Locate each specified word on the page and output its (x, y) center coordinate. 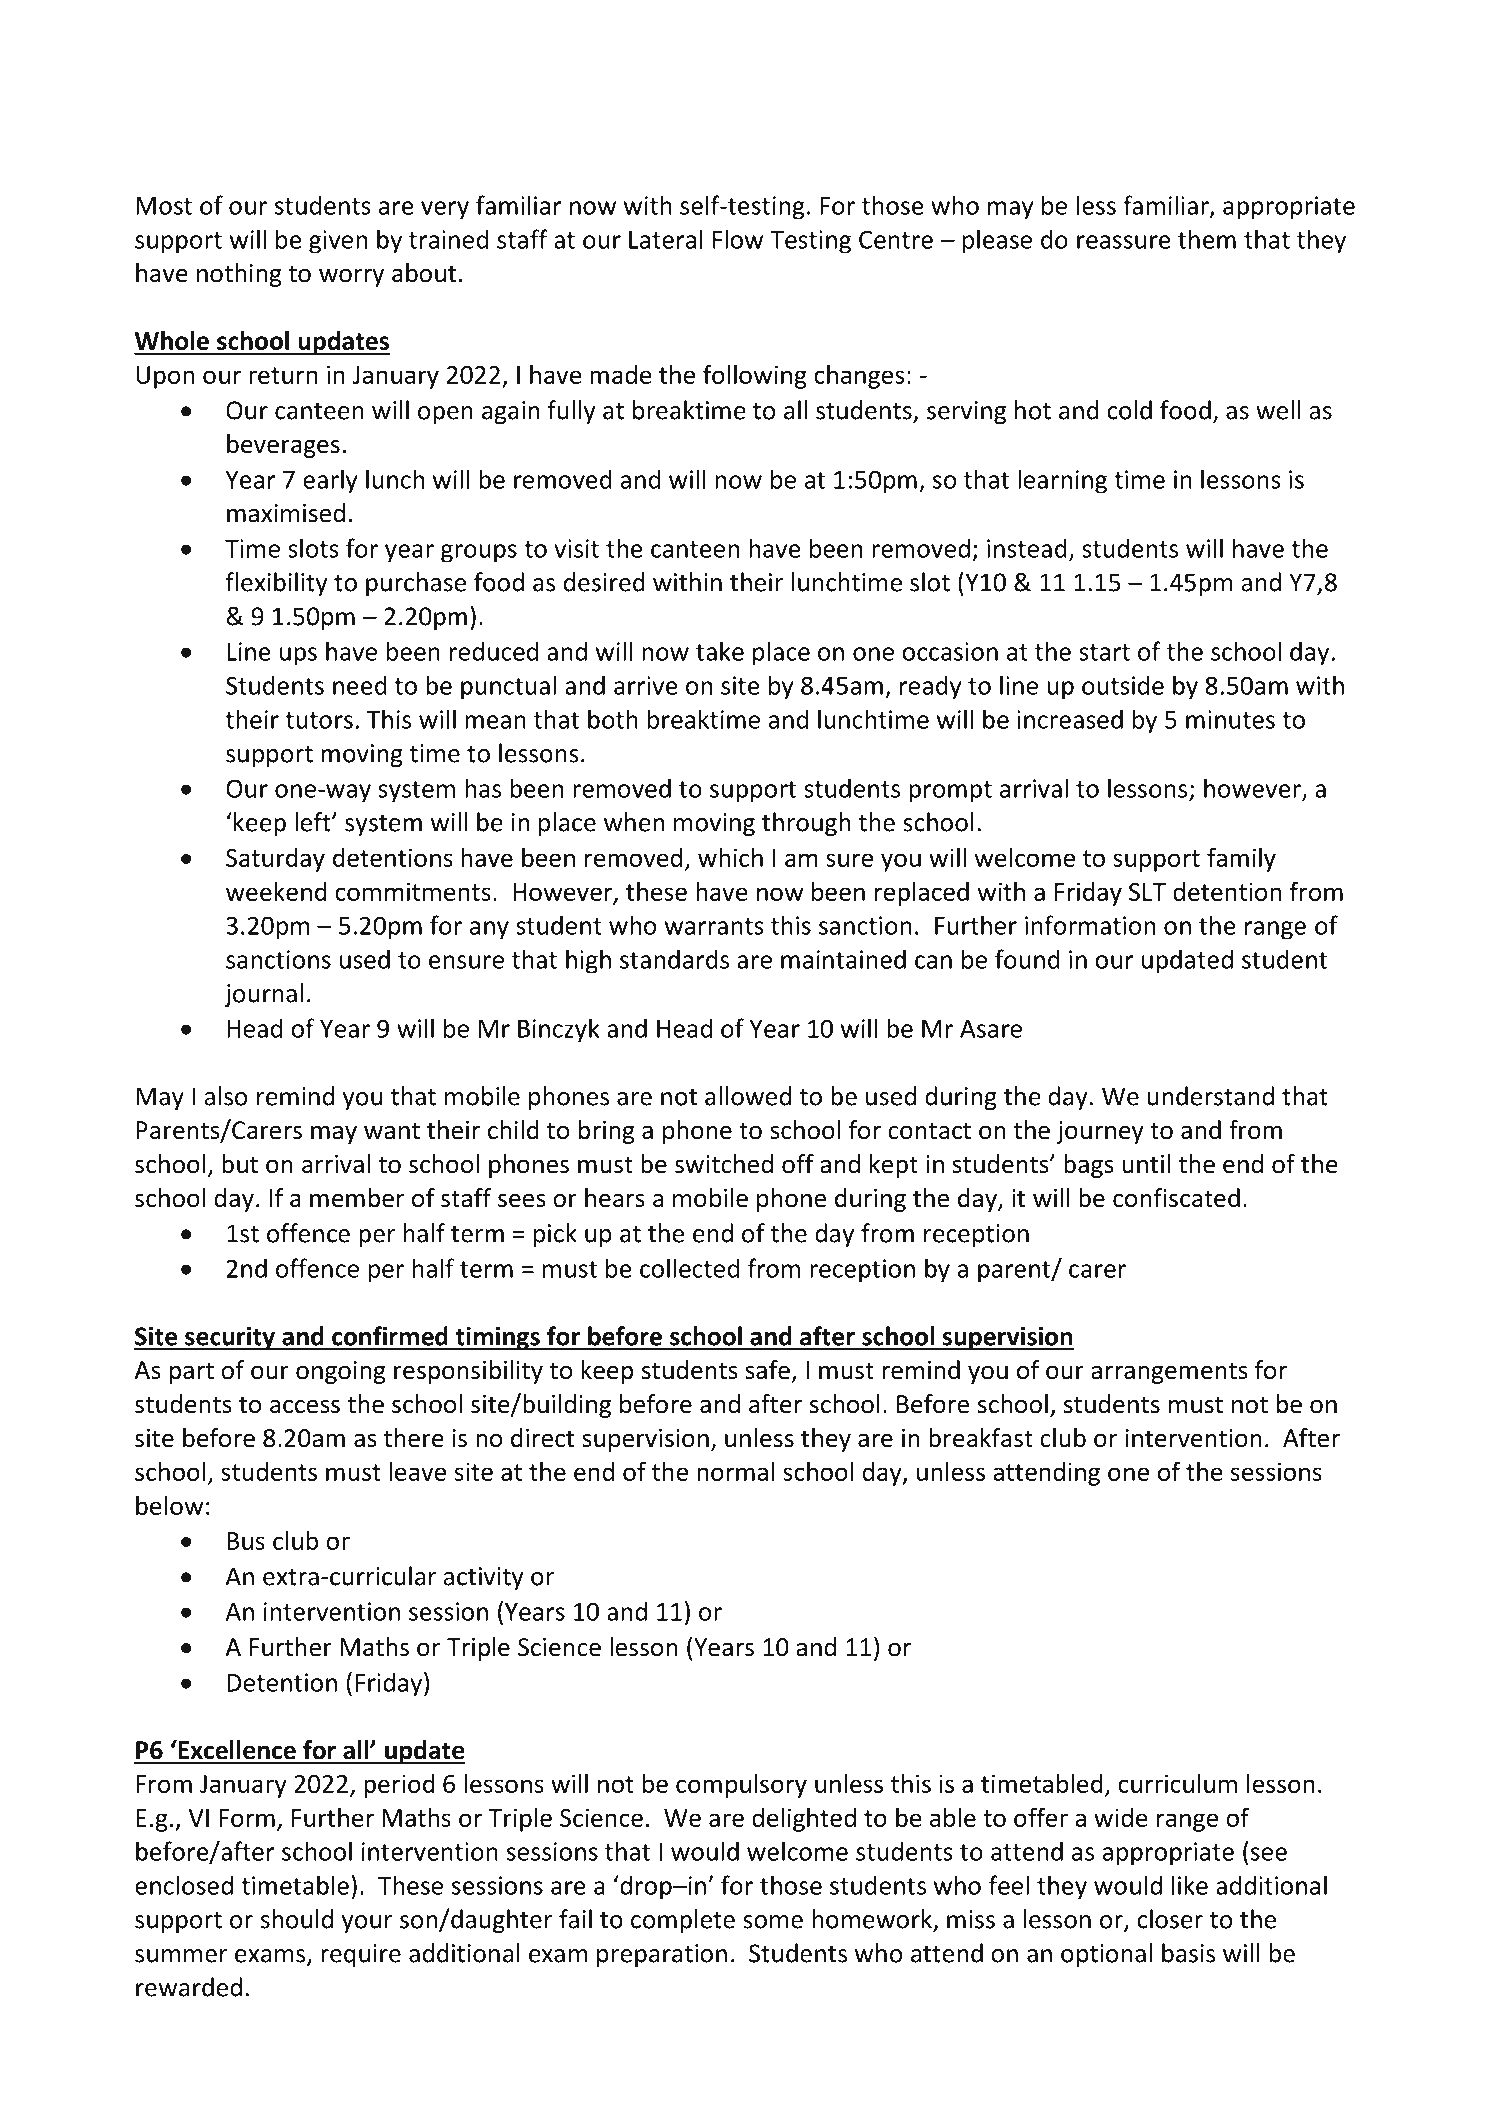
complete (683, 1921)
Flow (738, 239)
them (1207, 239)
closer (1170, 1919)
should (297, 1919)
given (338, 242)
